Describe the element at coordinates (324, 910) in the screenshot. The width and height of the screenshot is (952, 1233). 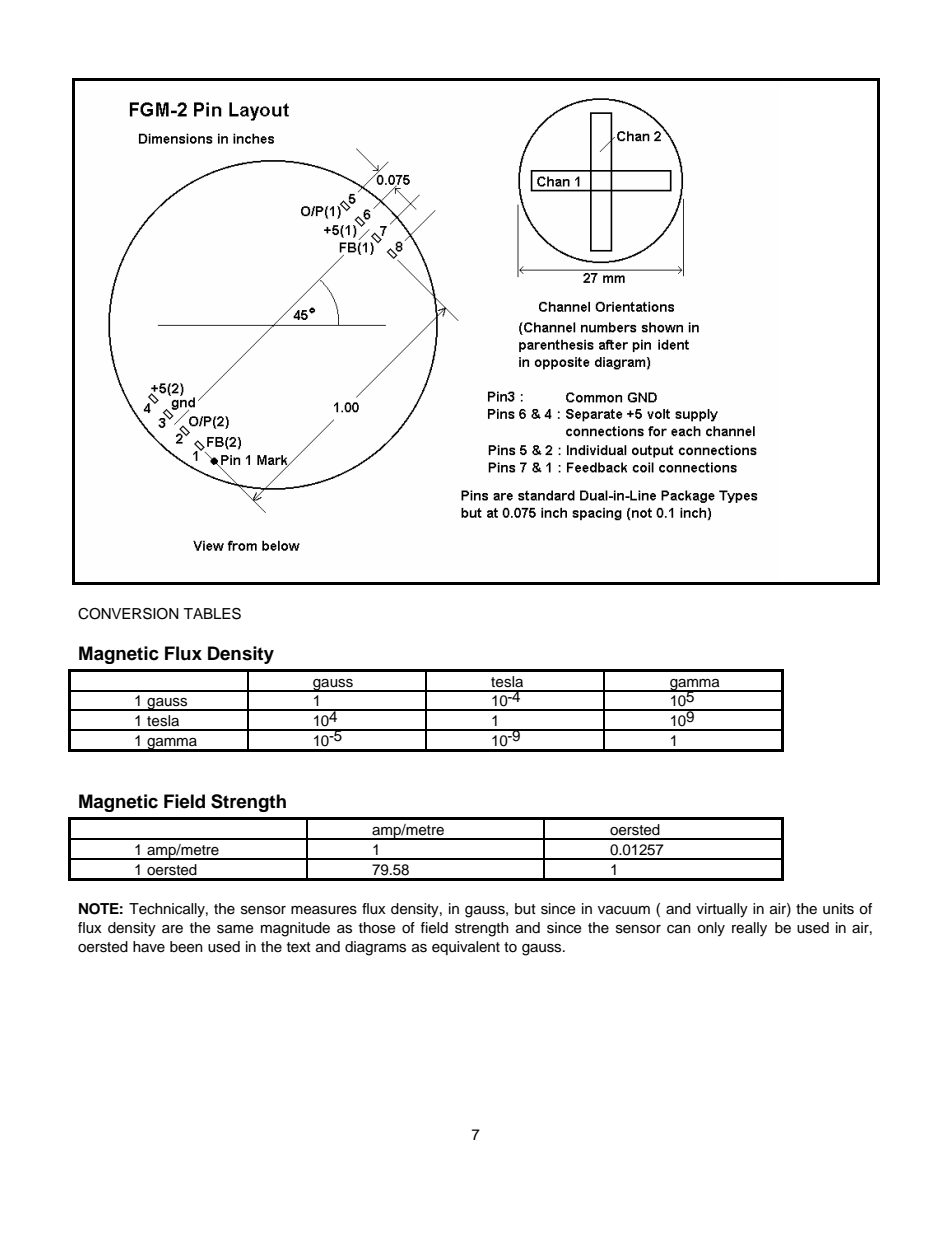
I see `measures` at that location.
